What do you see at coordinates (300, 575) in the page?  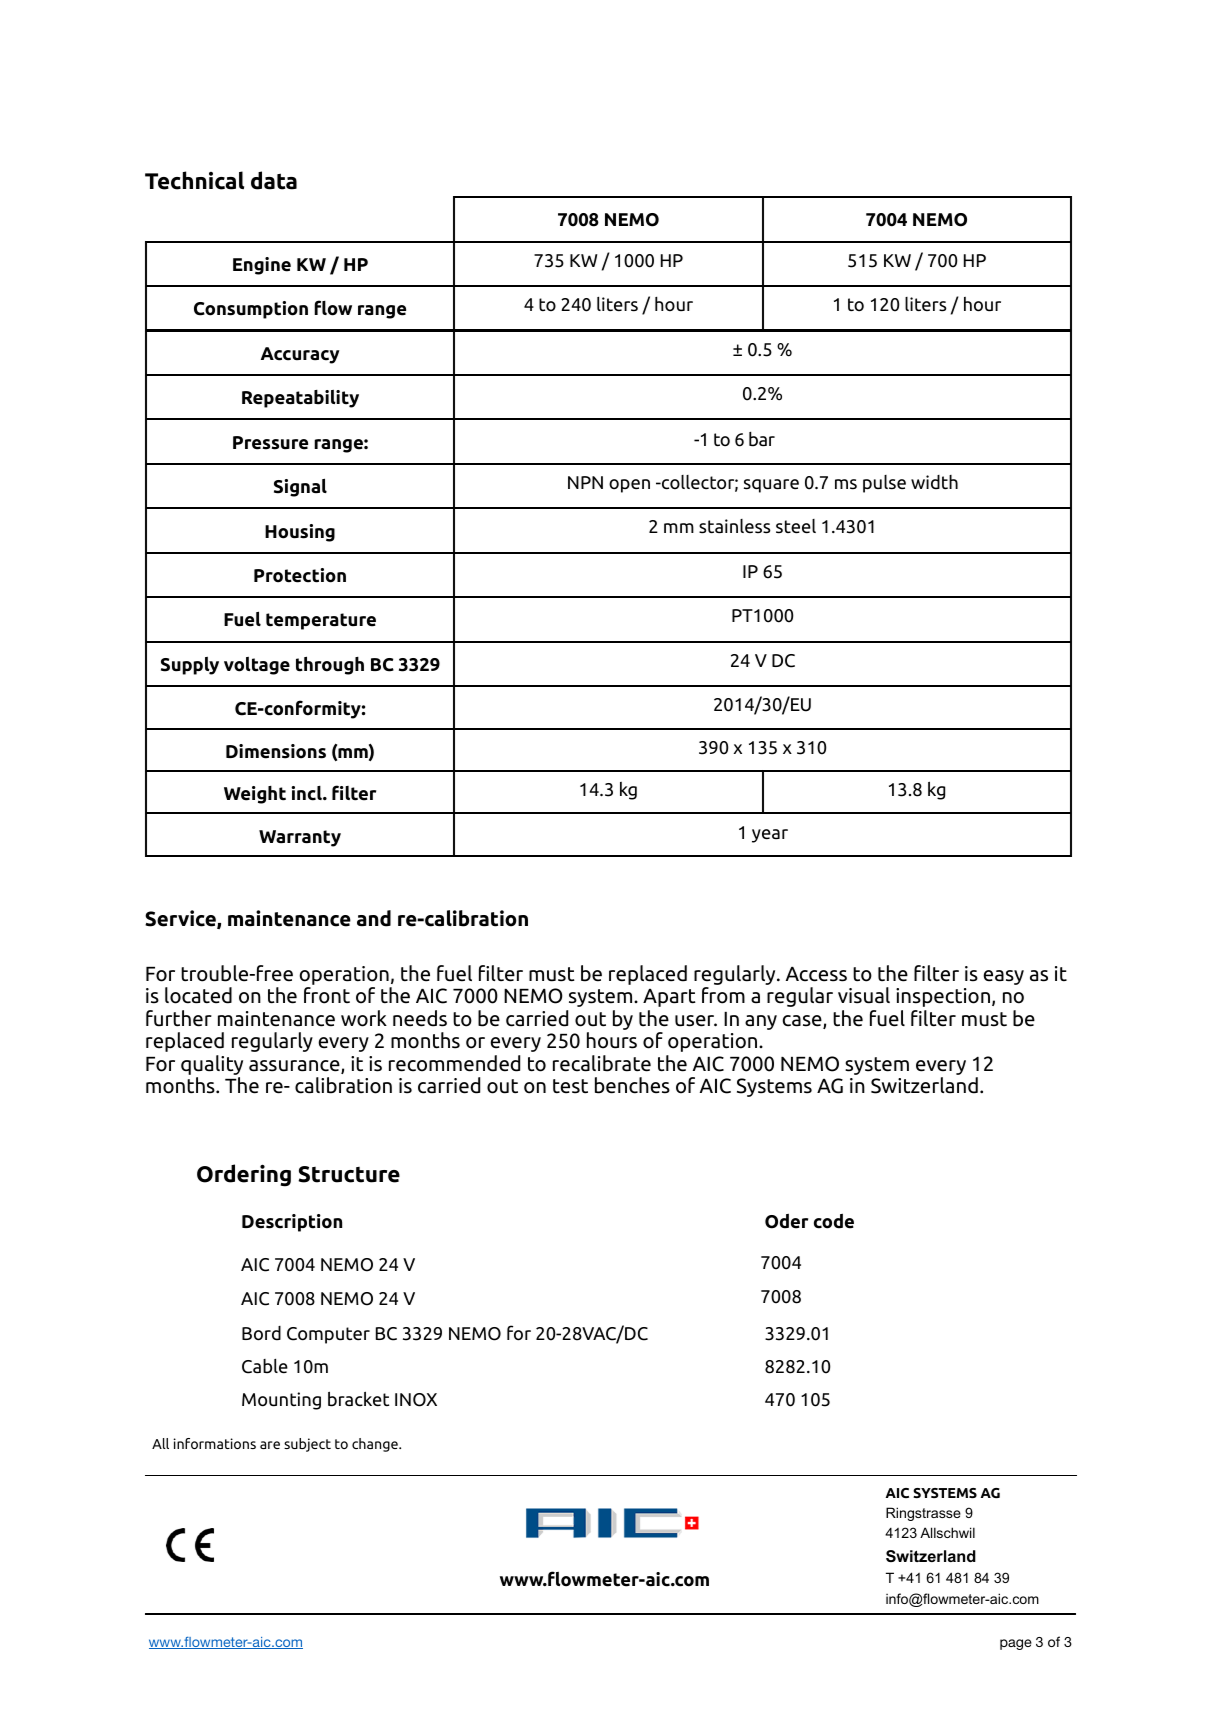 I see `Protection` at bounding box center [300, 575].
